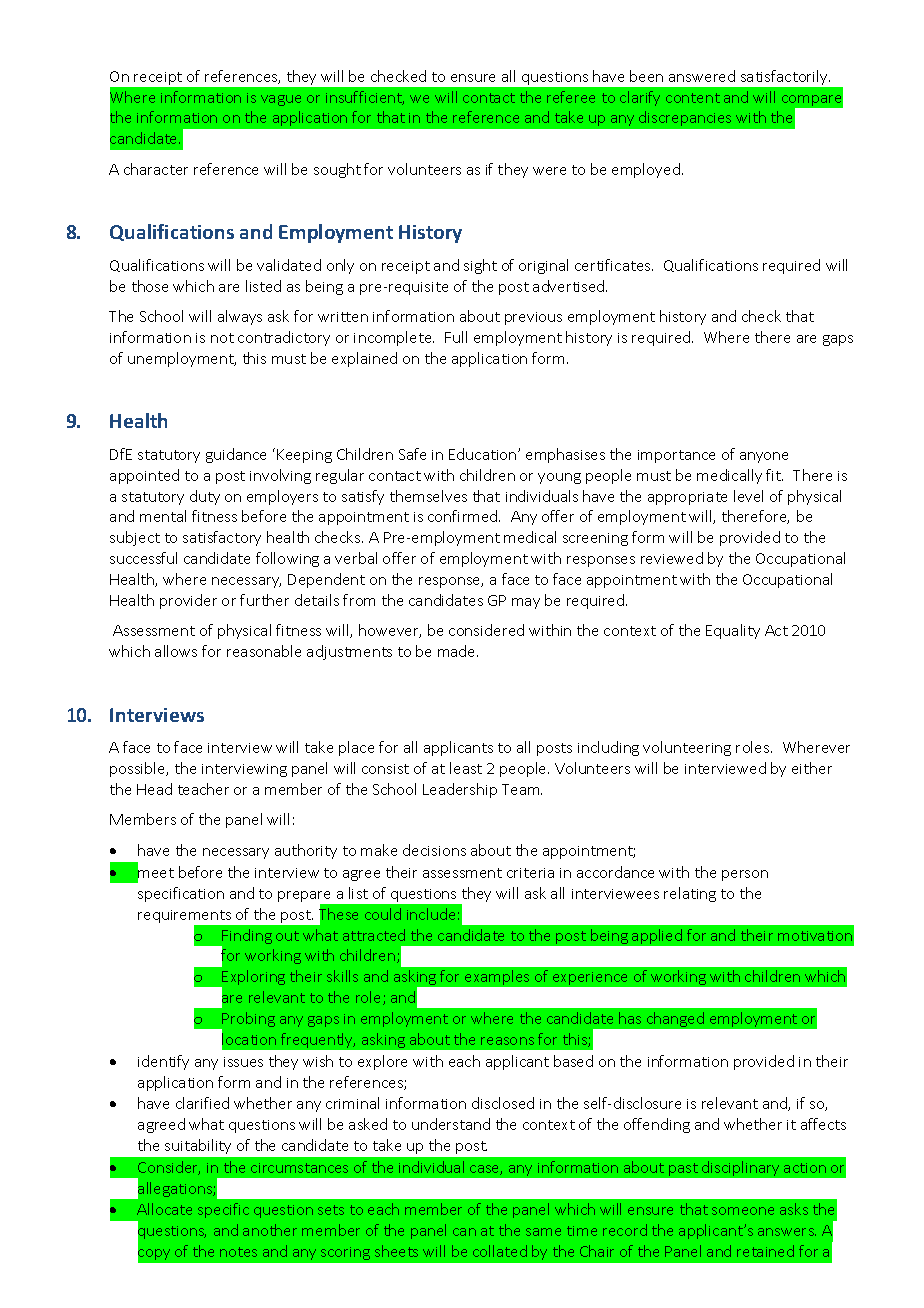  What do you see at coordinates (571, 97) in the screenshot?
I see `referee` at bounding box center [571, 97].
